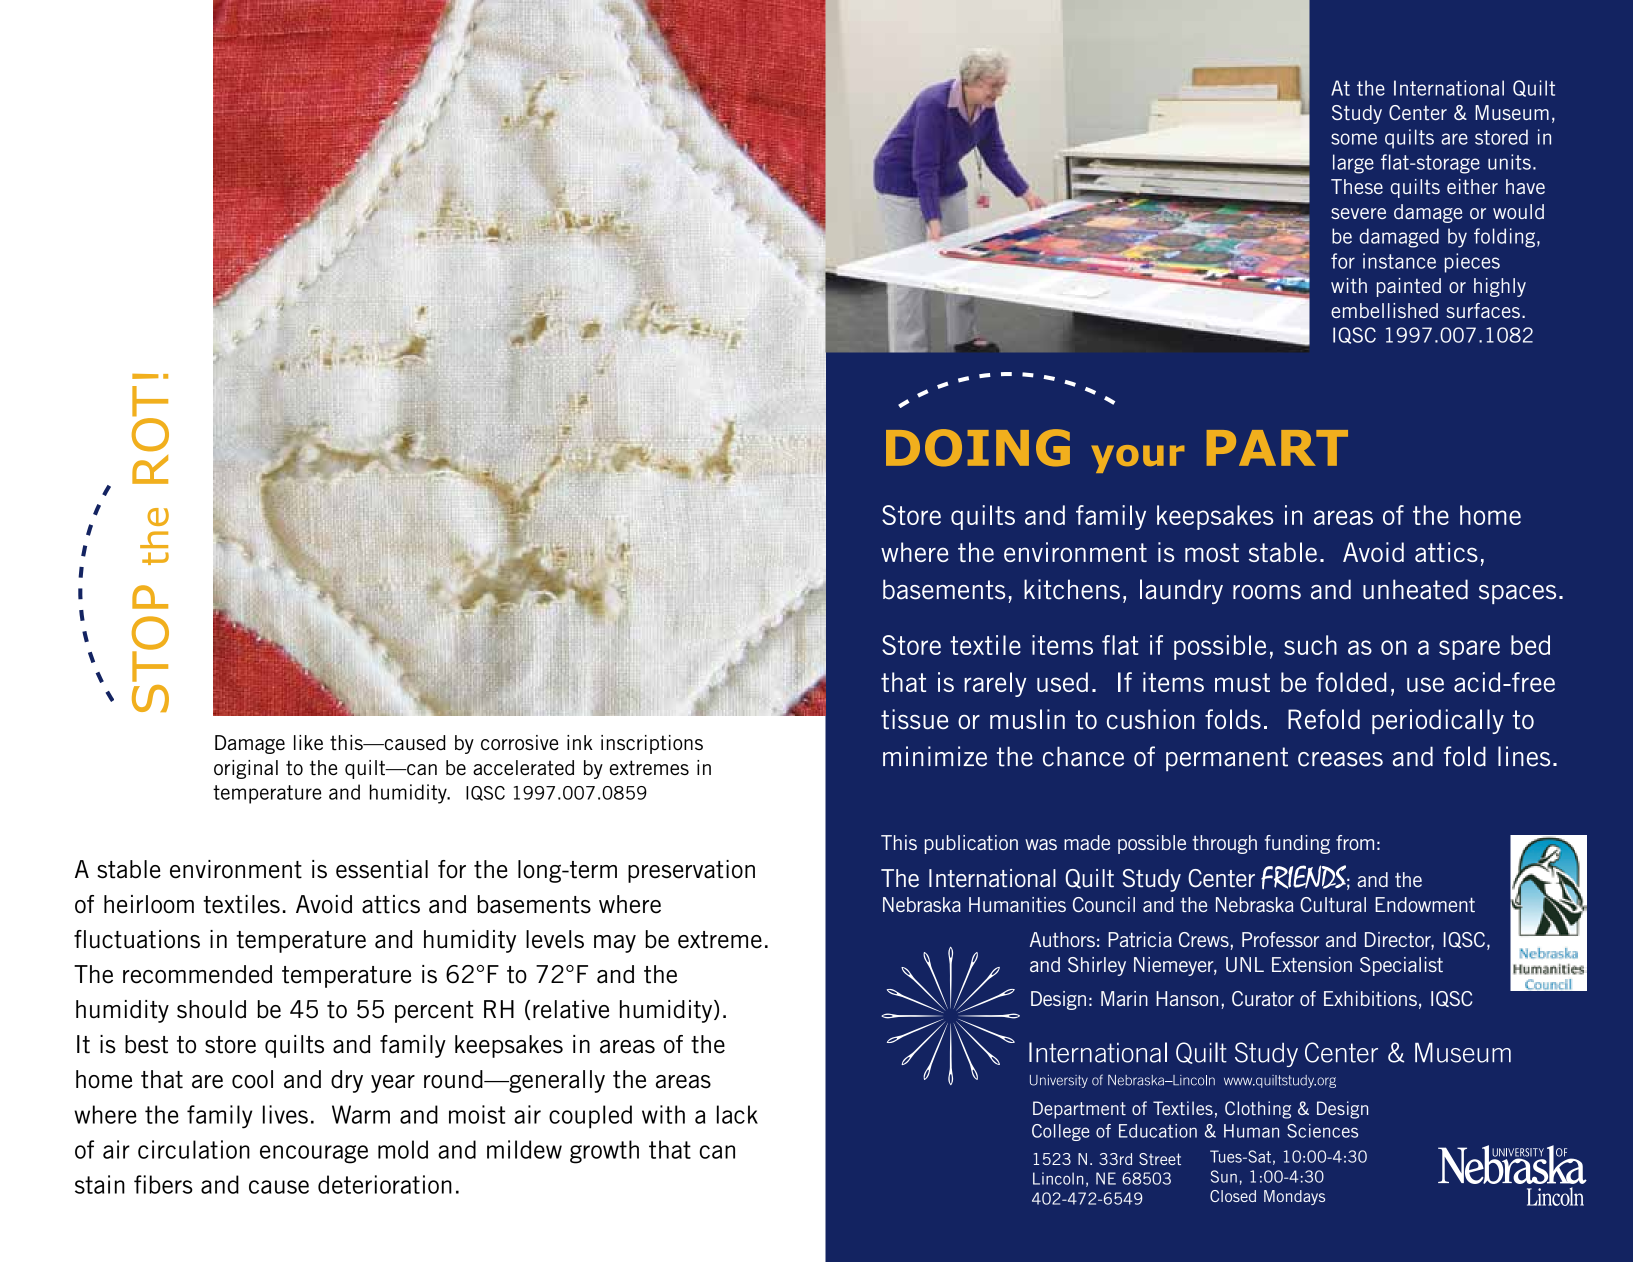 This page has width=1633, height=1262. What do you see at coordinates (1354, 139) in the page?
I see `some` at bounding box center [1354, 139].
